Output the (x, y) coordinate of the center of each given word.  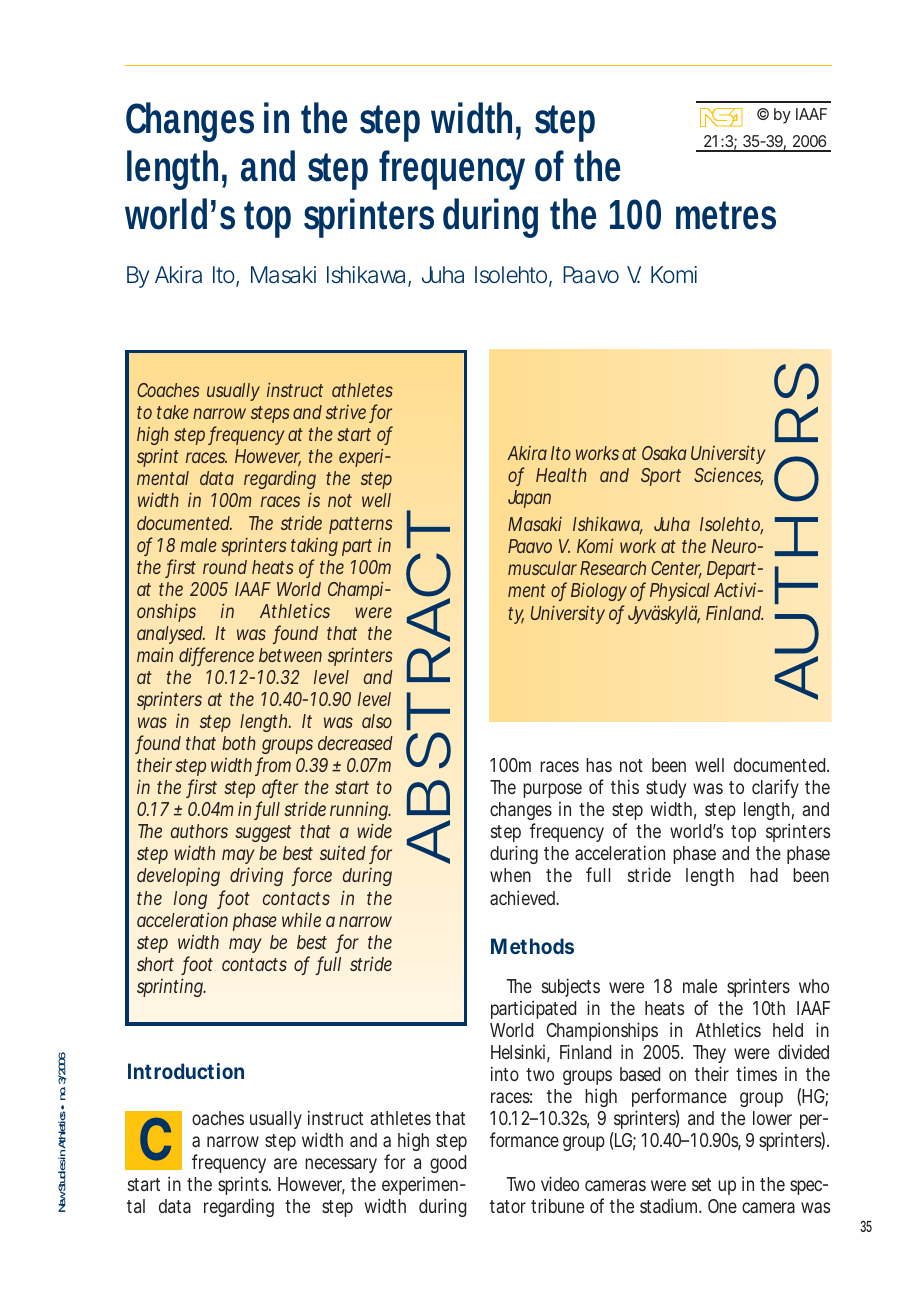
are (285, 1163)
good (448, 1164)
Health (561, 475)
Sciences (728, 476)
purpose (552, 790)
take (173, 412)
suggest (263, 833)
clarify (775, 788)
